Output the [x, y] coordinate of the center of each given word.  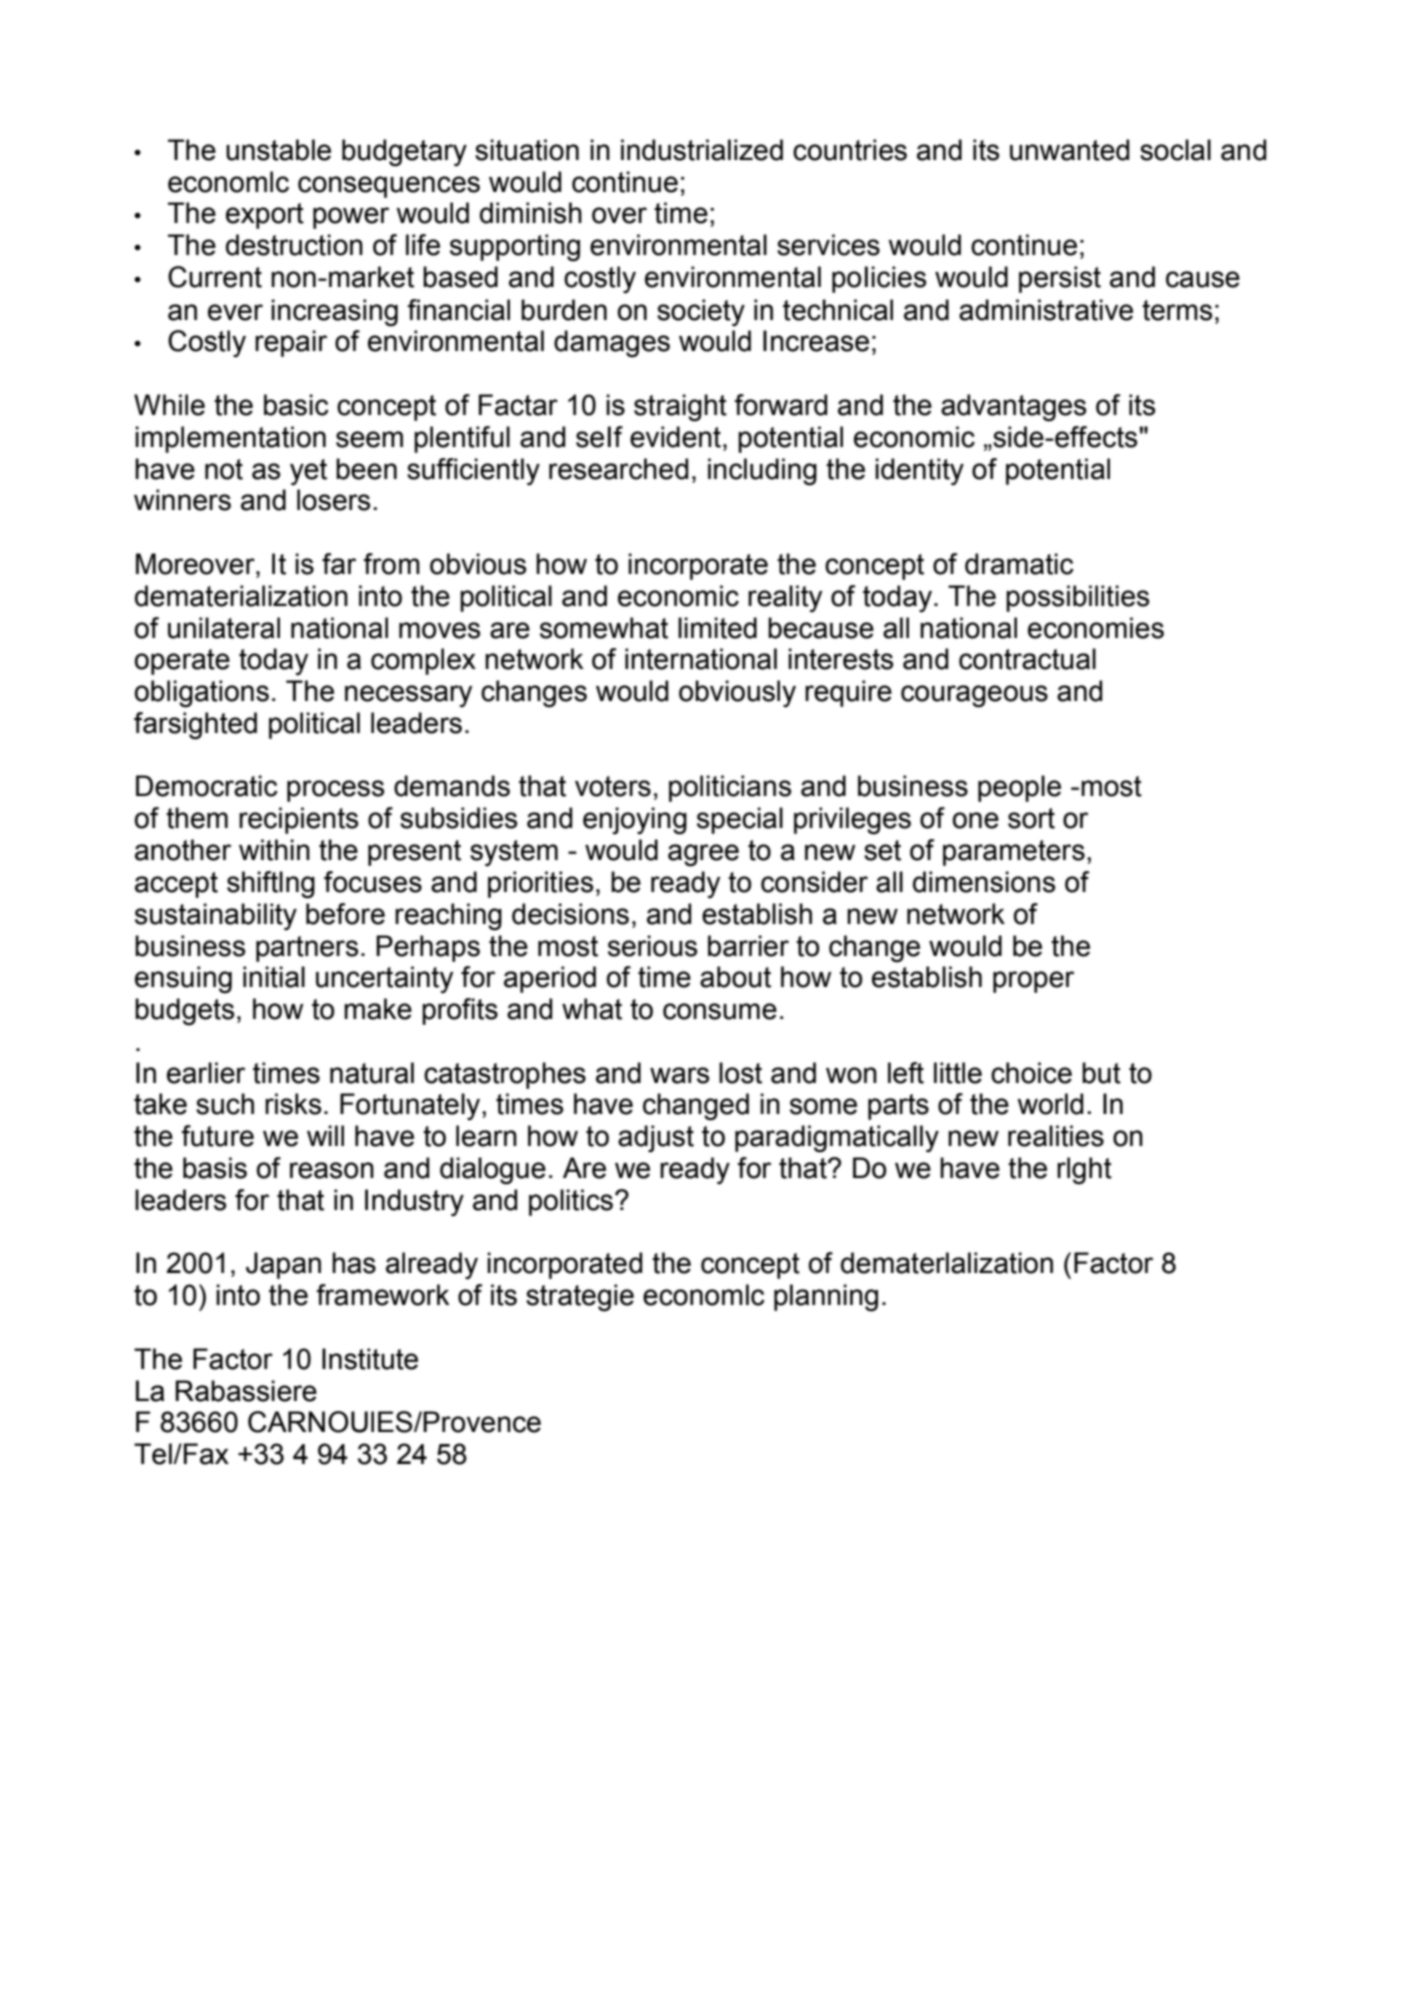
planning [826, 1298]
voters [613, 786]
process [335, 791]
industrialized [702, 150]
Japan [283, 1265]
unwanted [1069, 150]
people [1019, 788]
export [265, 216]
